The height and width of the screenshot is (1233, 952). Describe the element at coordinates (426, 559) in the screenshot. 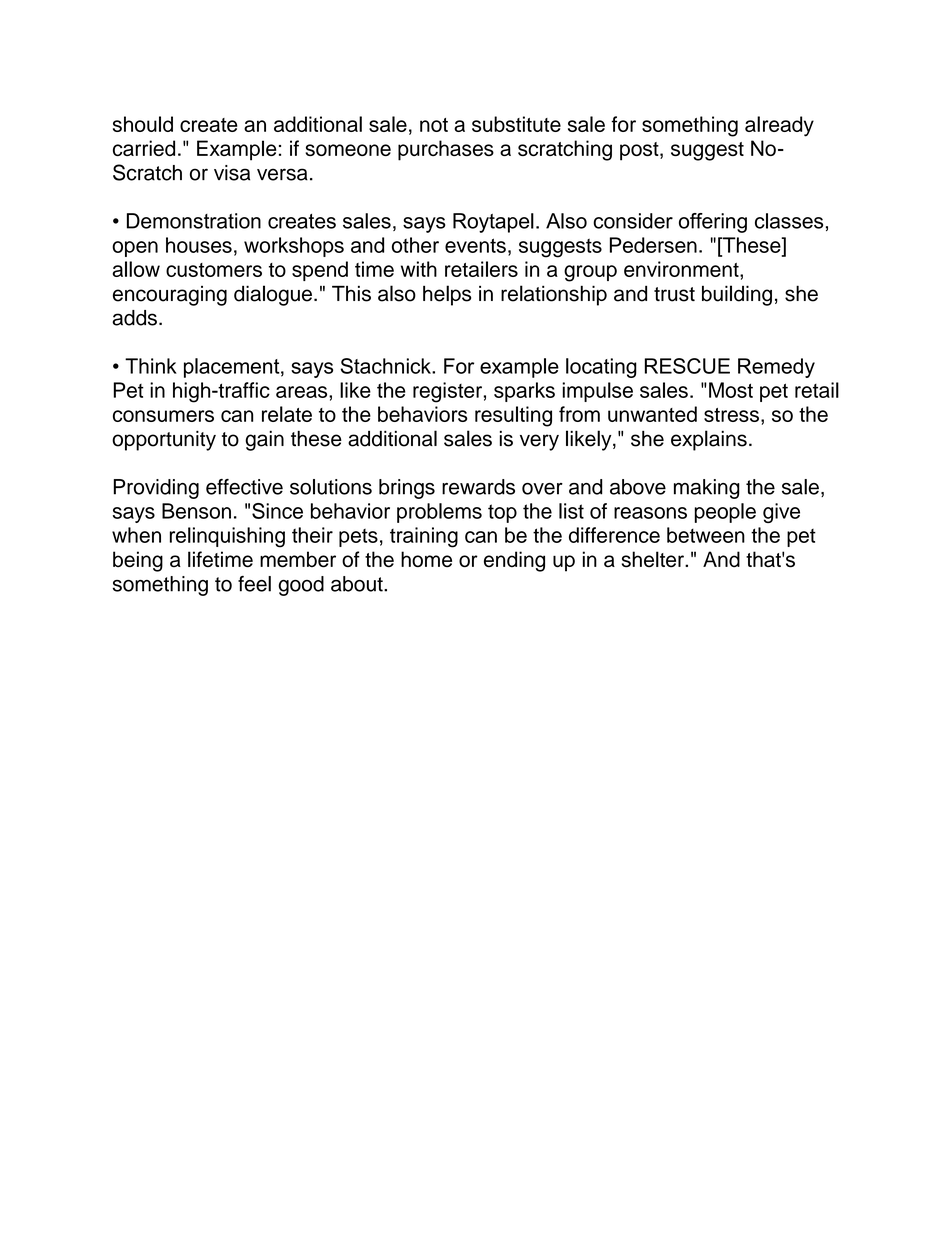

I see `home` at that location.
